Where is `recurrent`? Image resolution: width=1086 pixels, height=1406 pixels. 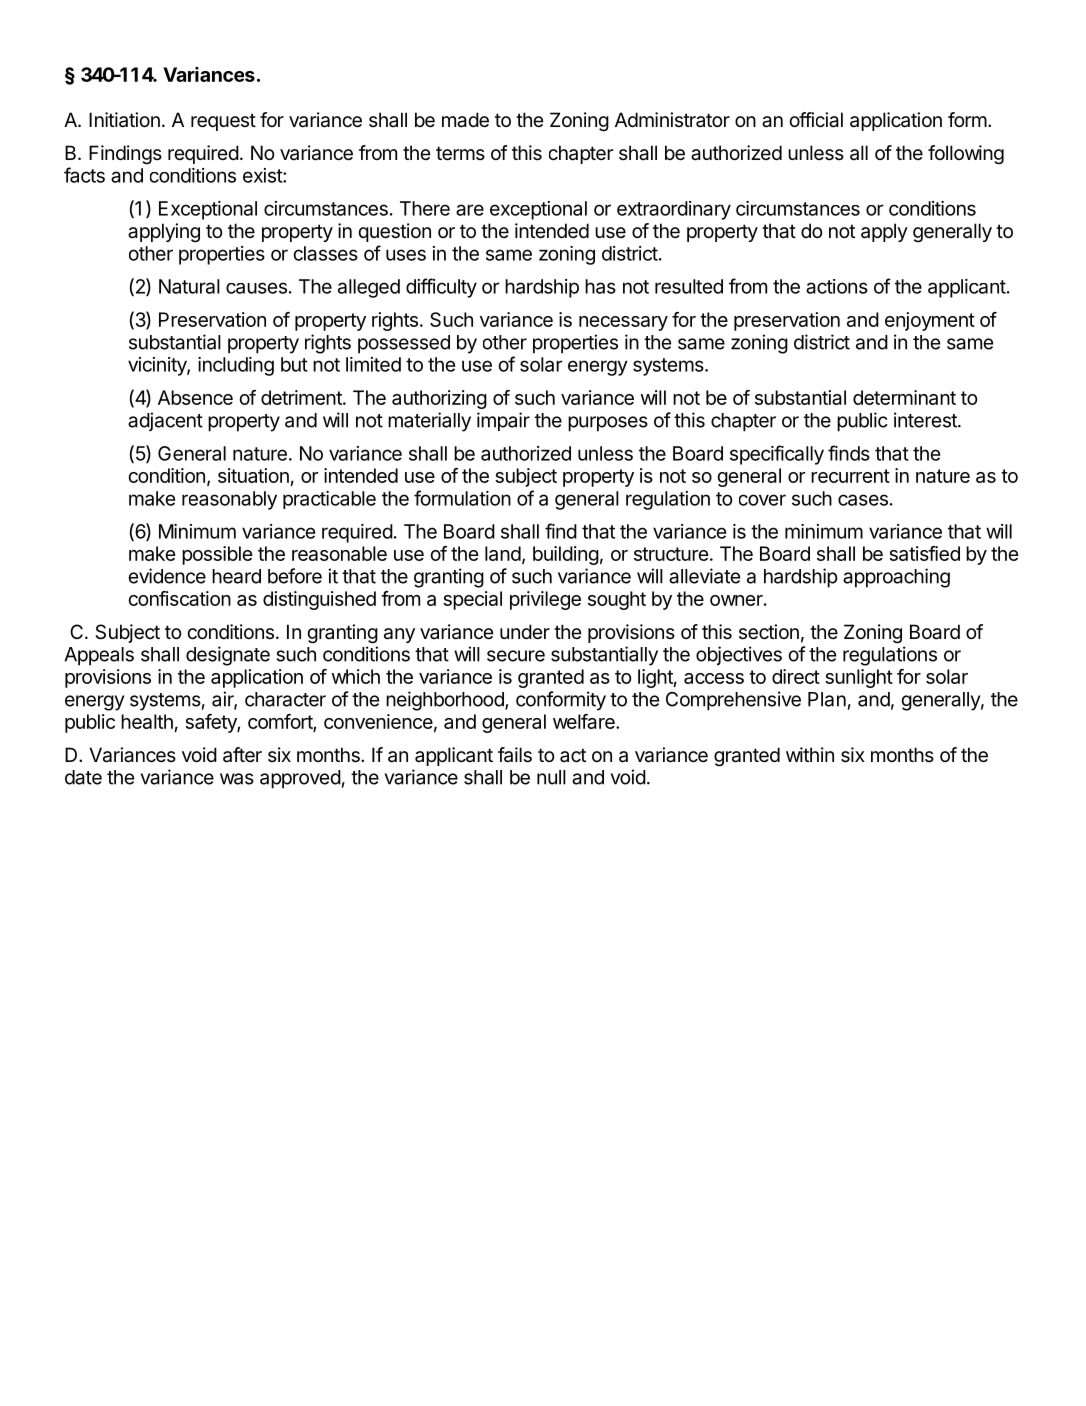
recurrent is located at coordinates (850, 476).
